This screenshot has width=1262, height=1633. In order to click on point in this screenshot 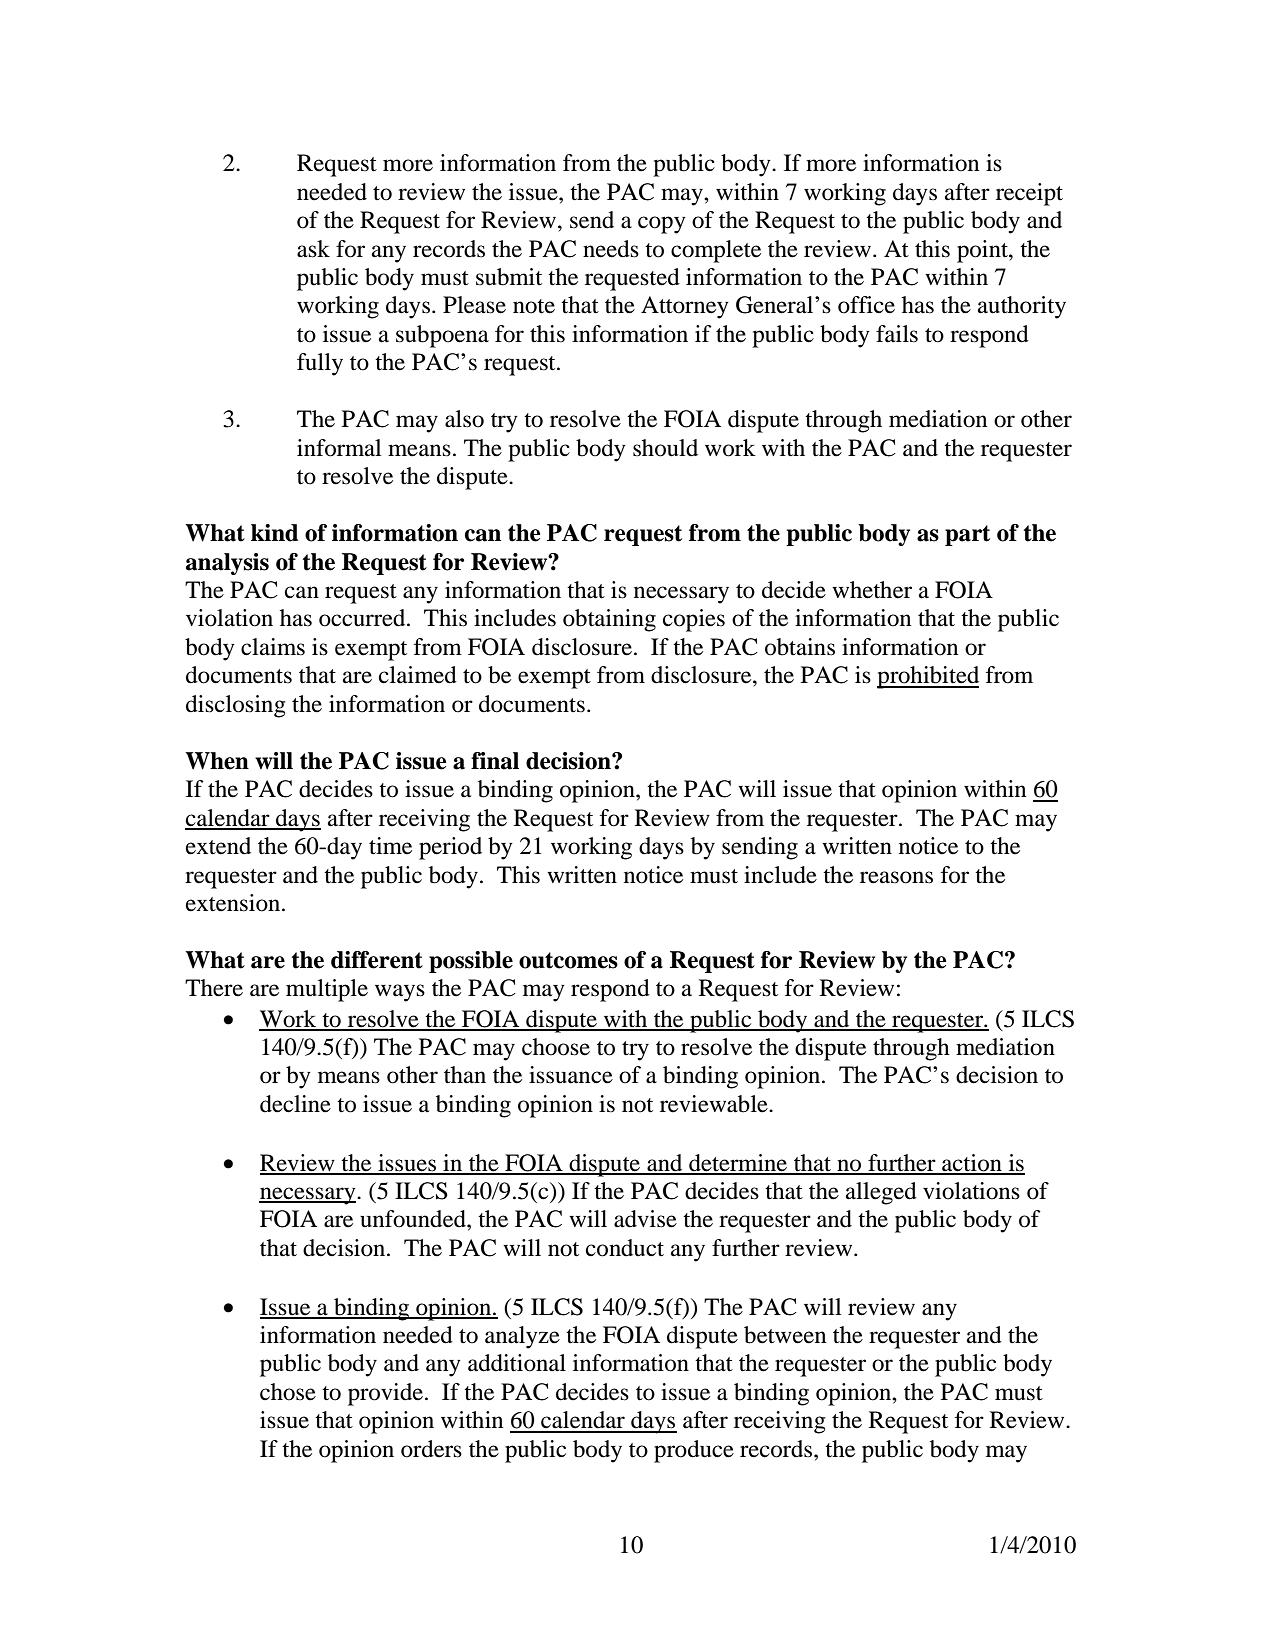, I will do `click(983, 251)`.
